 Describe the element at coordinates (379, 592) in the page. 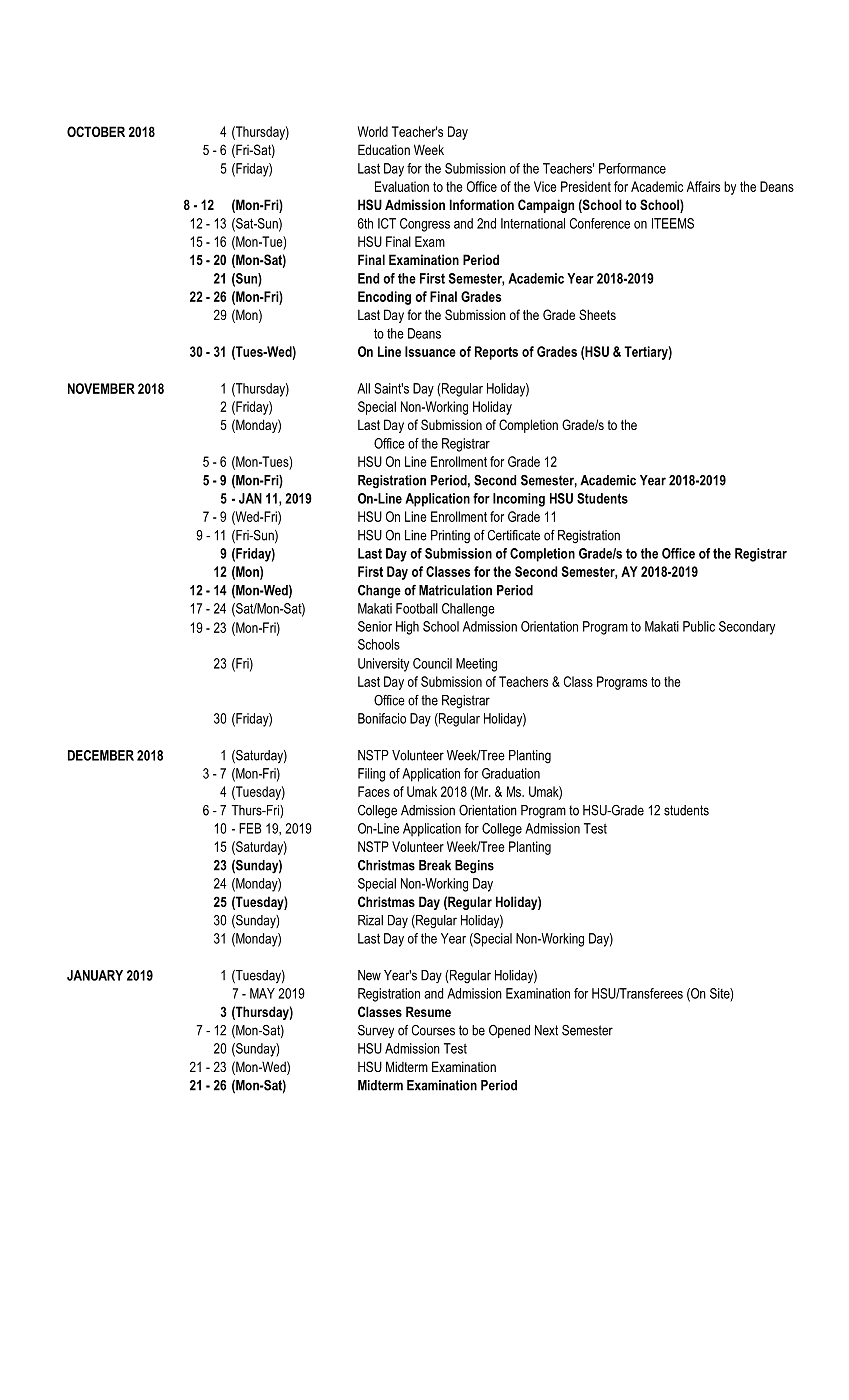

I see `Change` at that location.
